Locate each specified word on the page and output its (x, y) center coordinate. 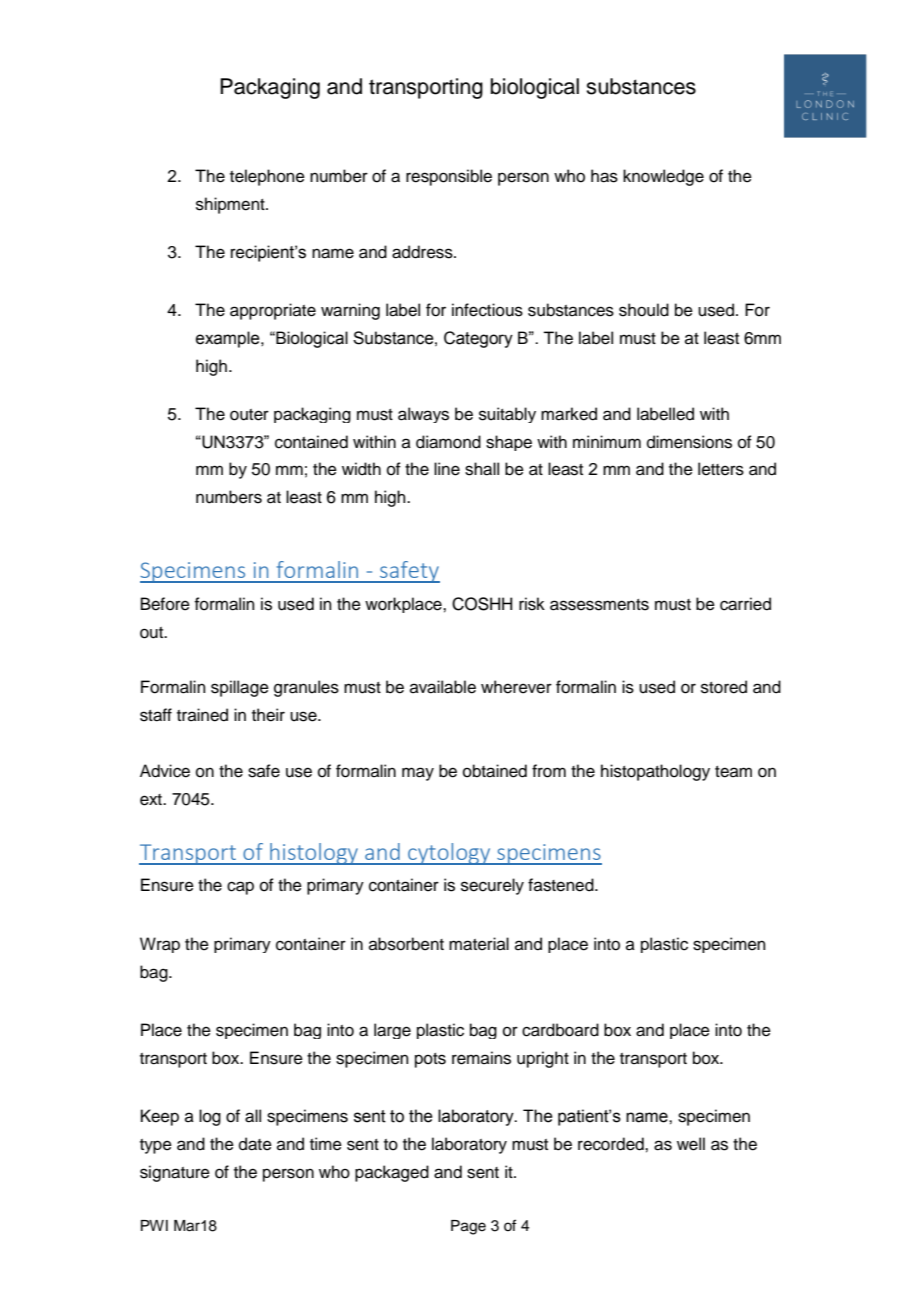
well (691, 1144)
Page (468, 1227)
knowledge (663, 177)
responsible (449, 177)
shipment (231, 205)
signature (175, 1173)
